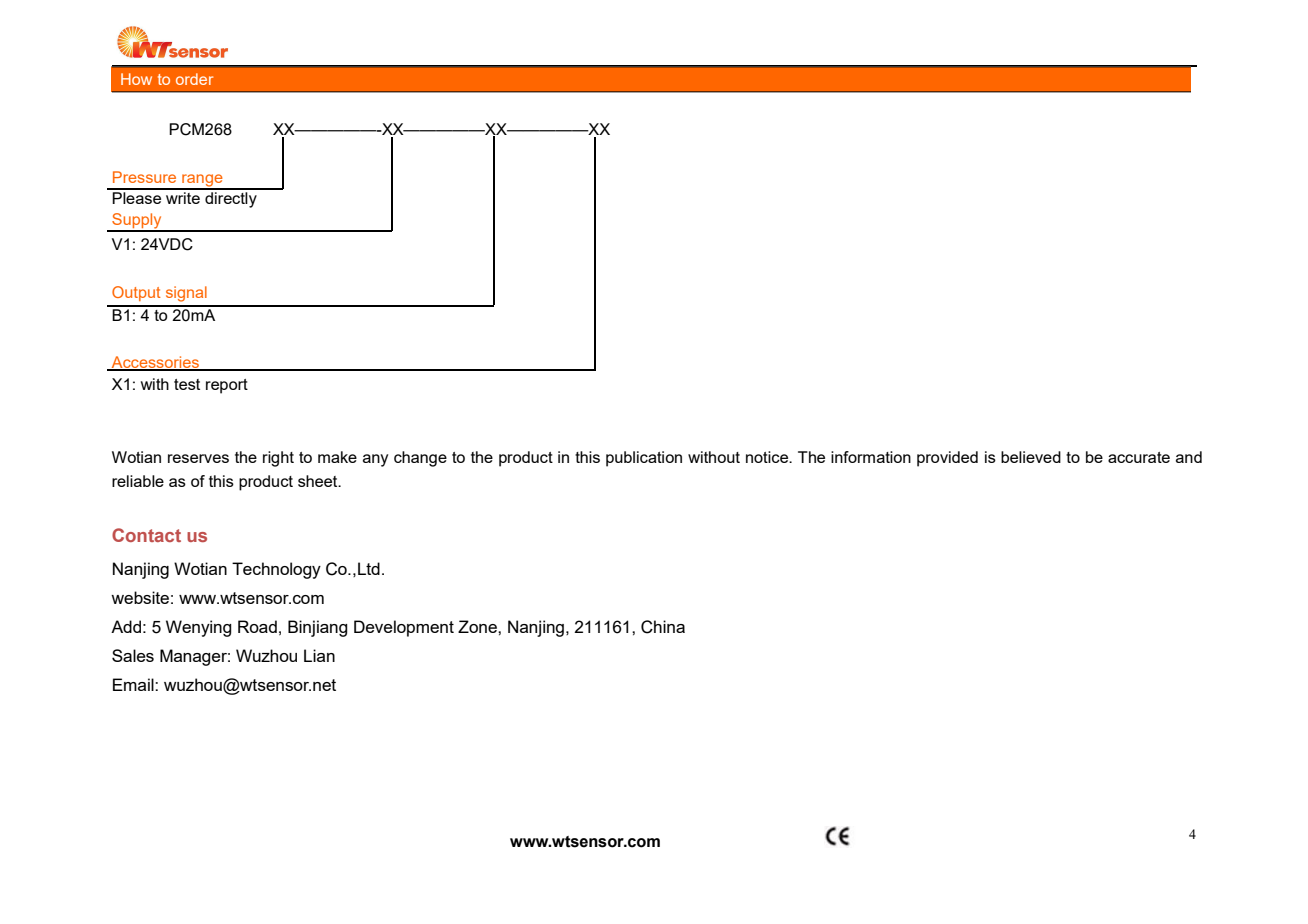  I want to click on Lian, so click(319, 655).
